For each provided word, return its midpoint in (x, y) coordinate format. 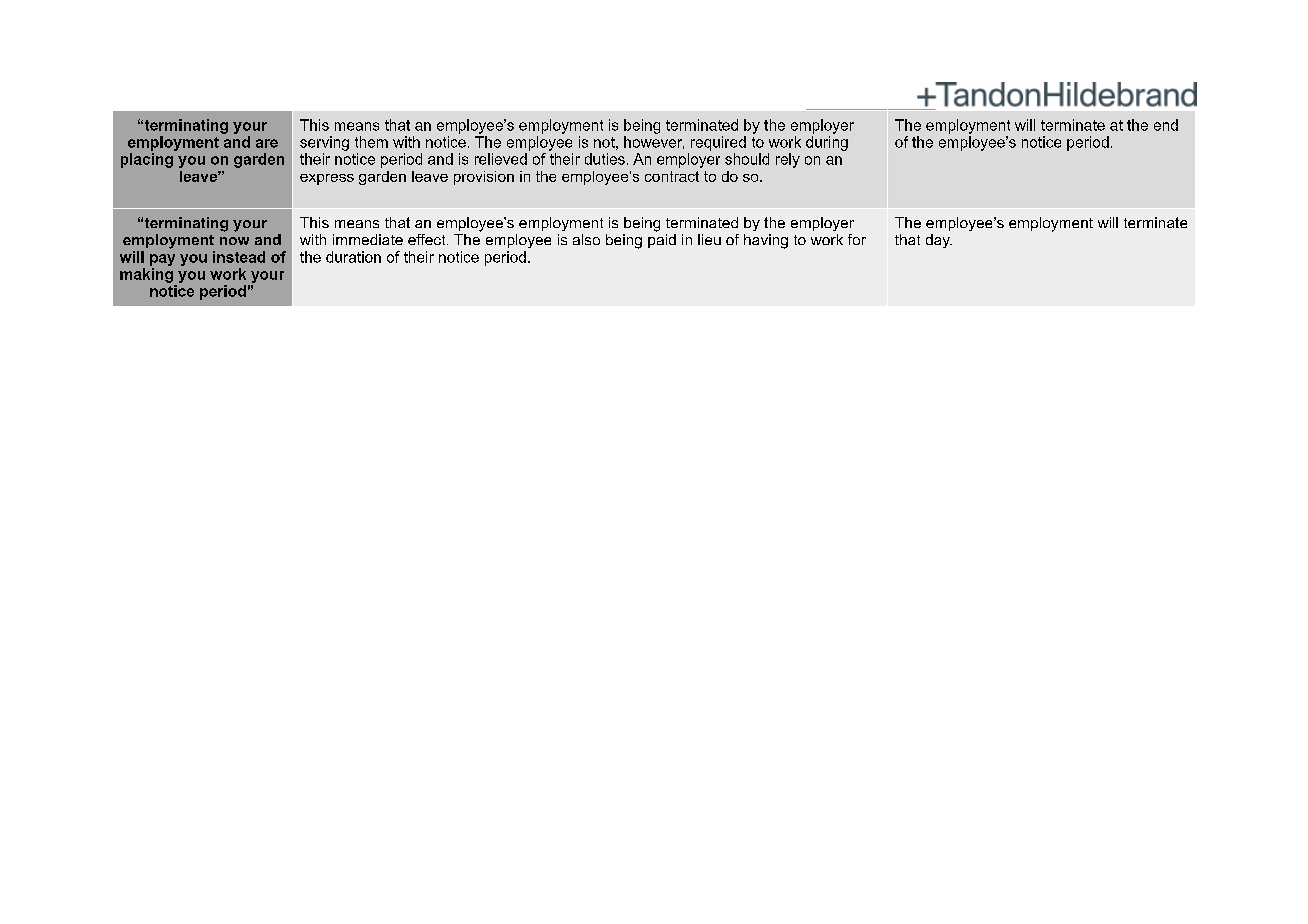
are (267, 143)
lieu (709, 239)
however (654, 142)
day (939, 241)
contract (672, 176)
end (1166, 125)
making (146, 275)
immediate (368, 239)
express (327, 179)
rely (788, 160)
